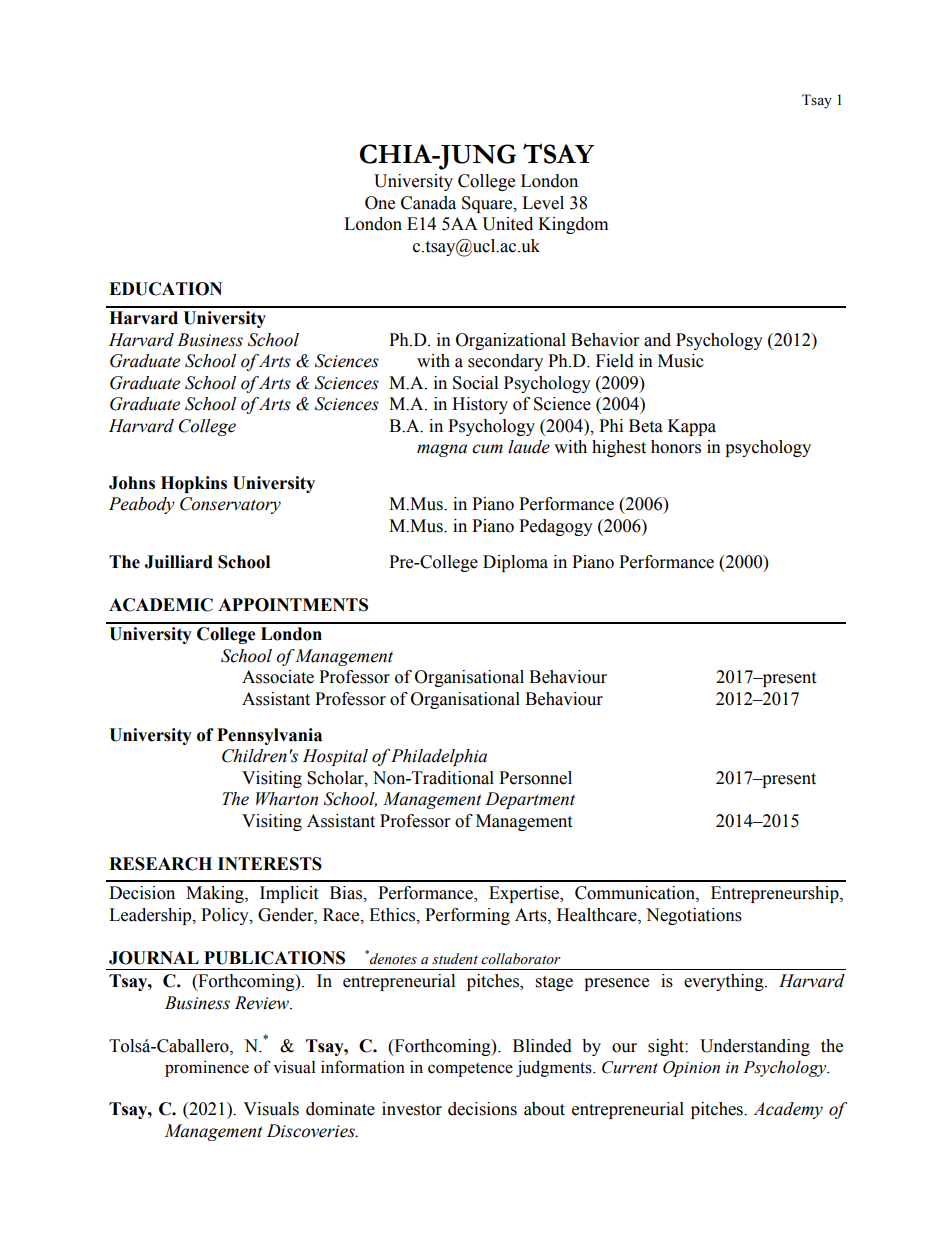 The image size is (952, 1233). Describe the element at coordinates (165, 289) in the screenshot. I see `EDUCATION` at that location.
